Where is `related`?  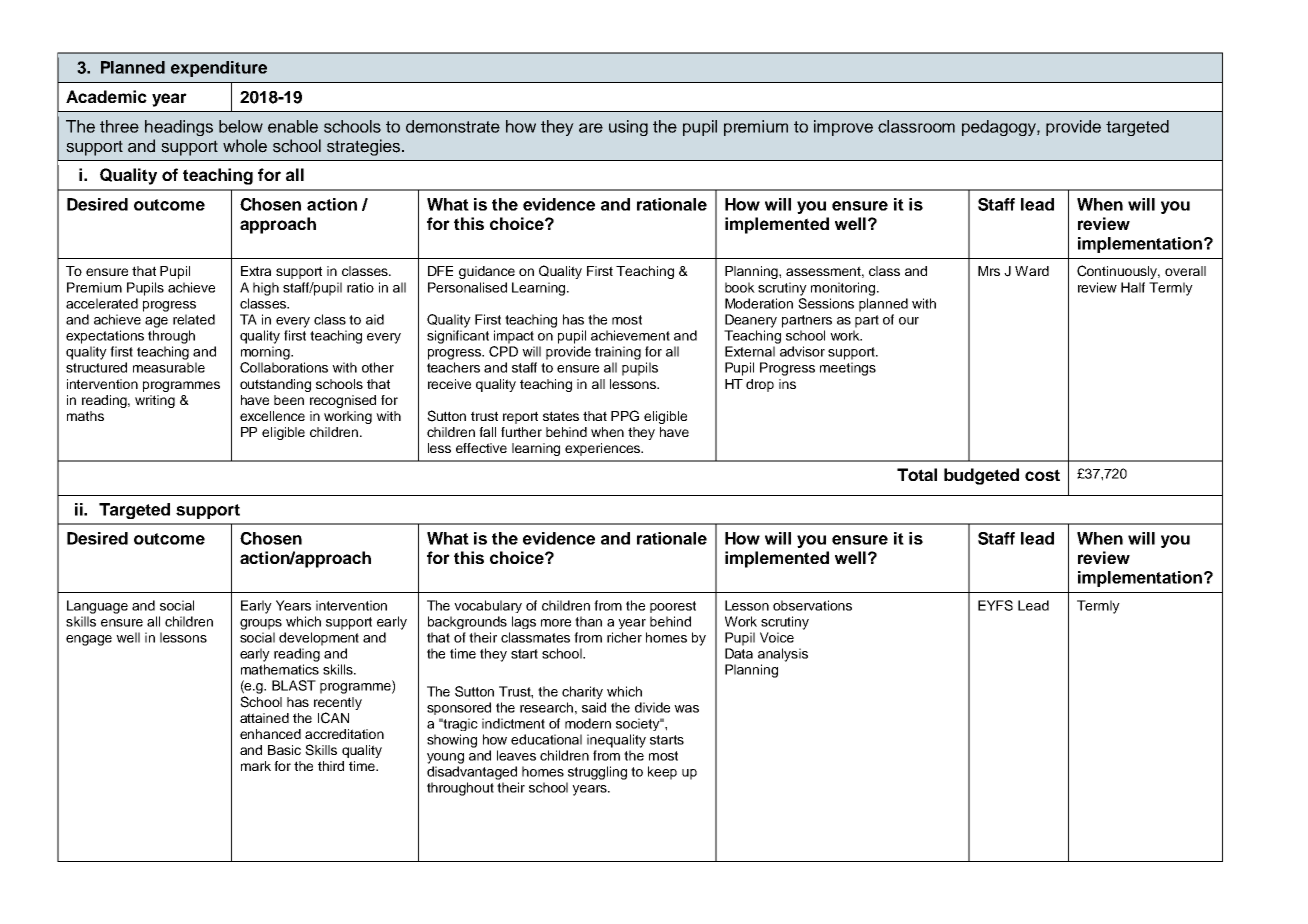 related is located at coordinates (194, 319).
